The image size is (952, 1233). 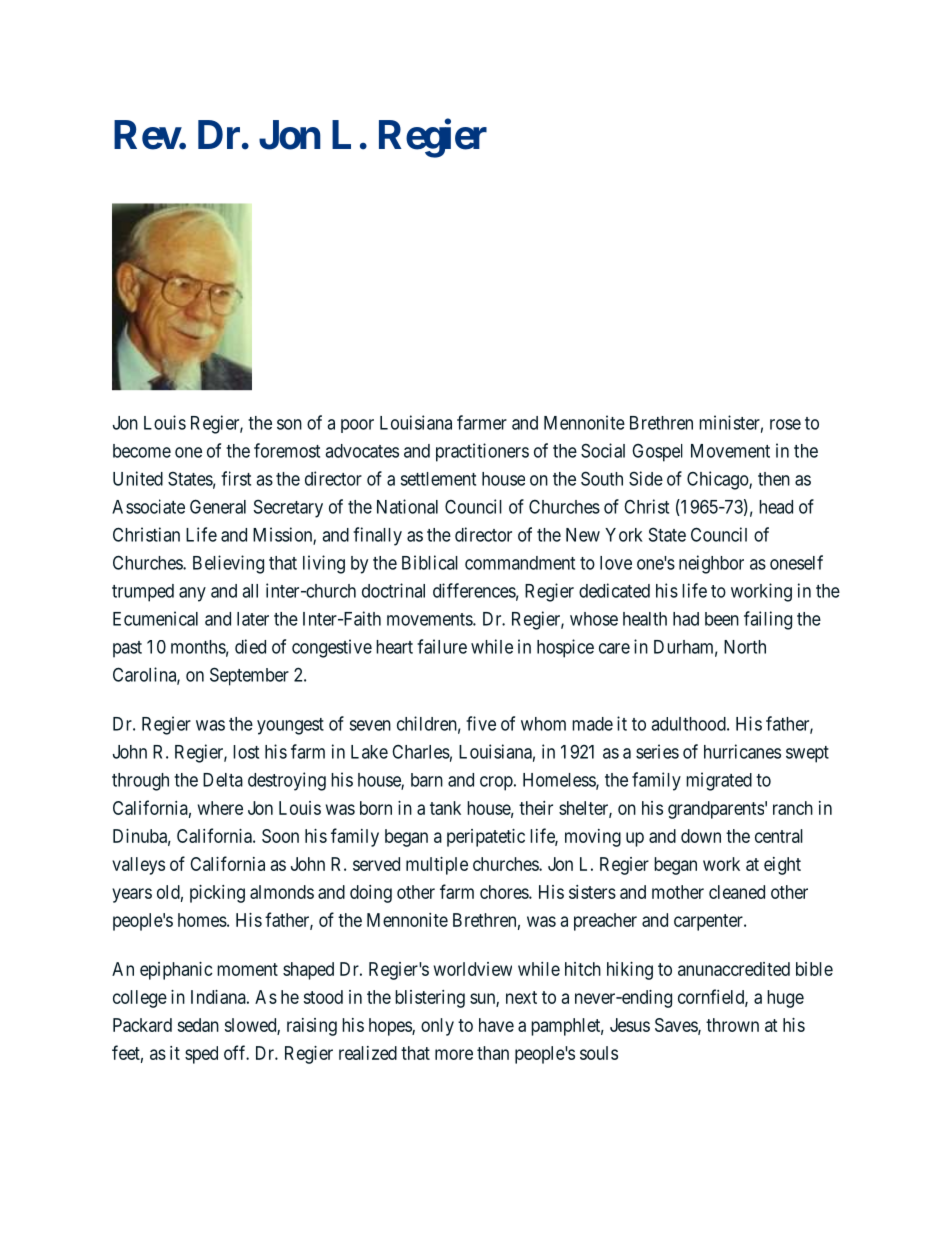 I want to click on tank, so click(x=445, y=808).
